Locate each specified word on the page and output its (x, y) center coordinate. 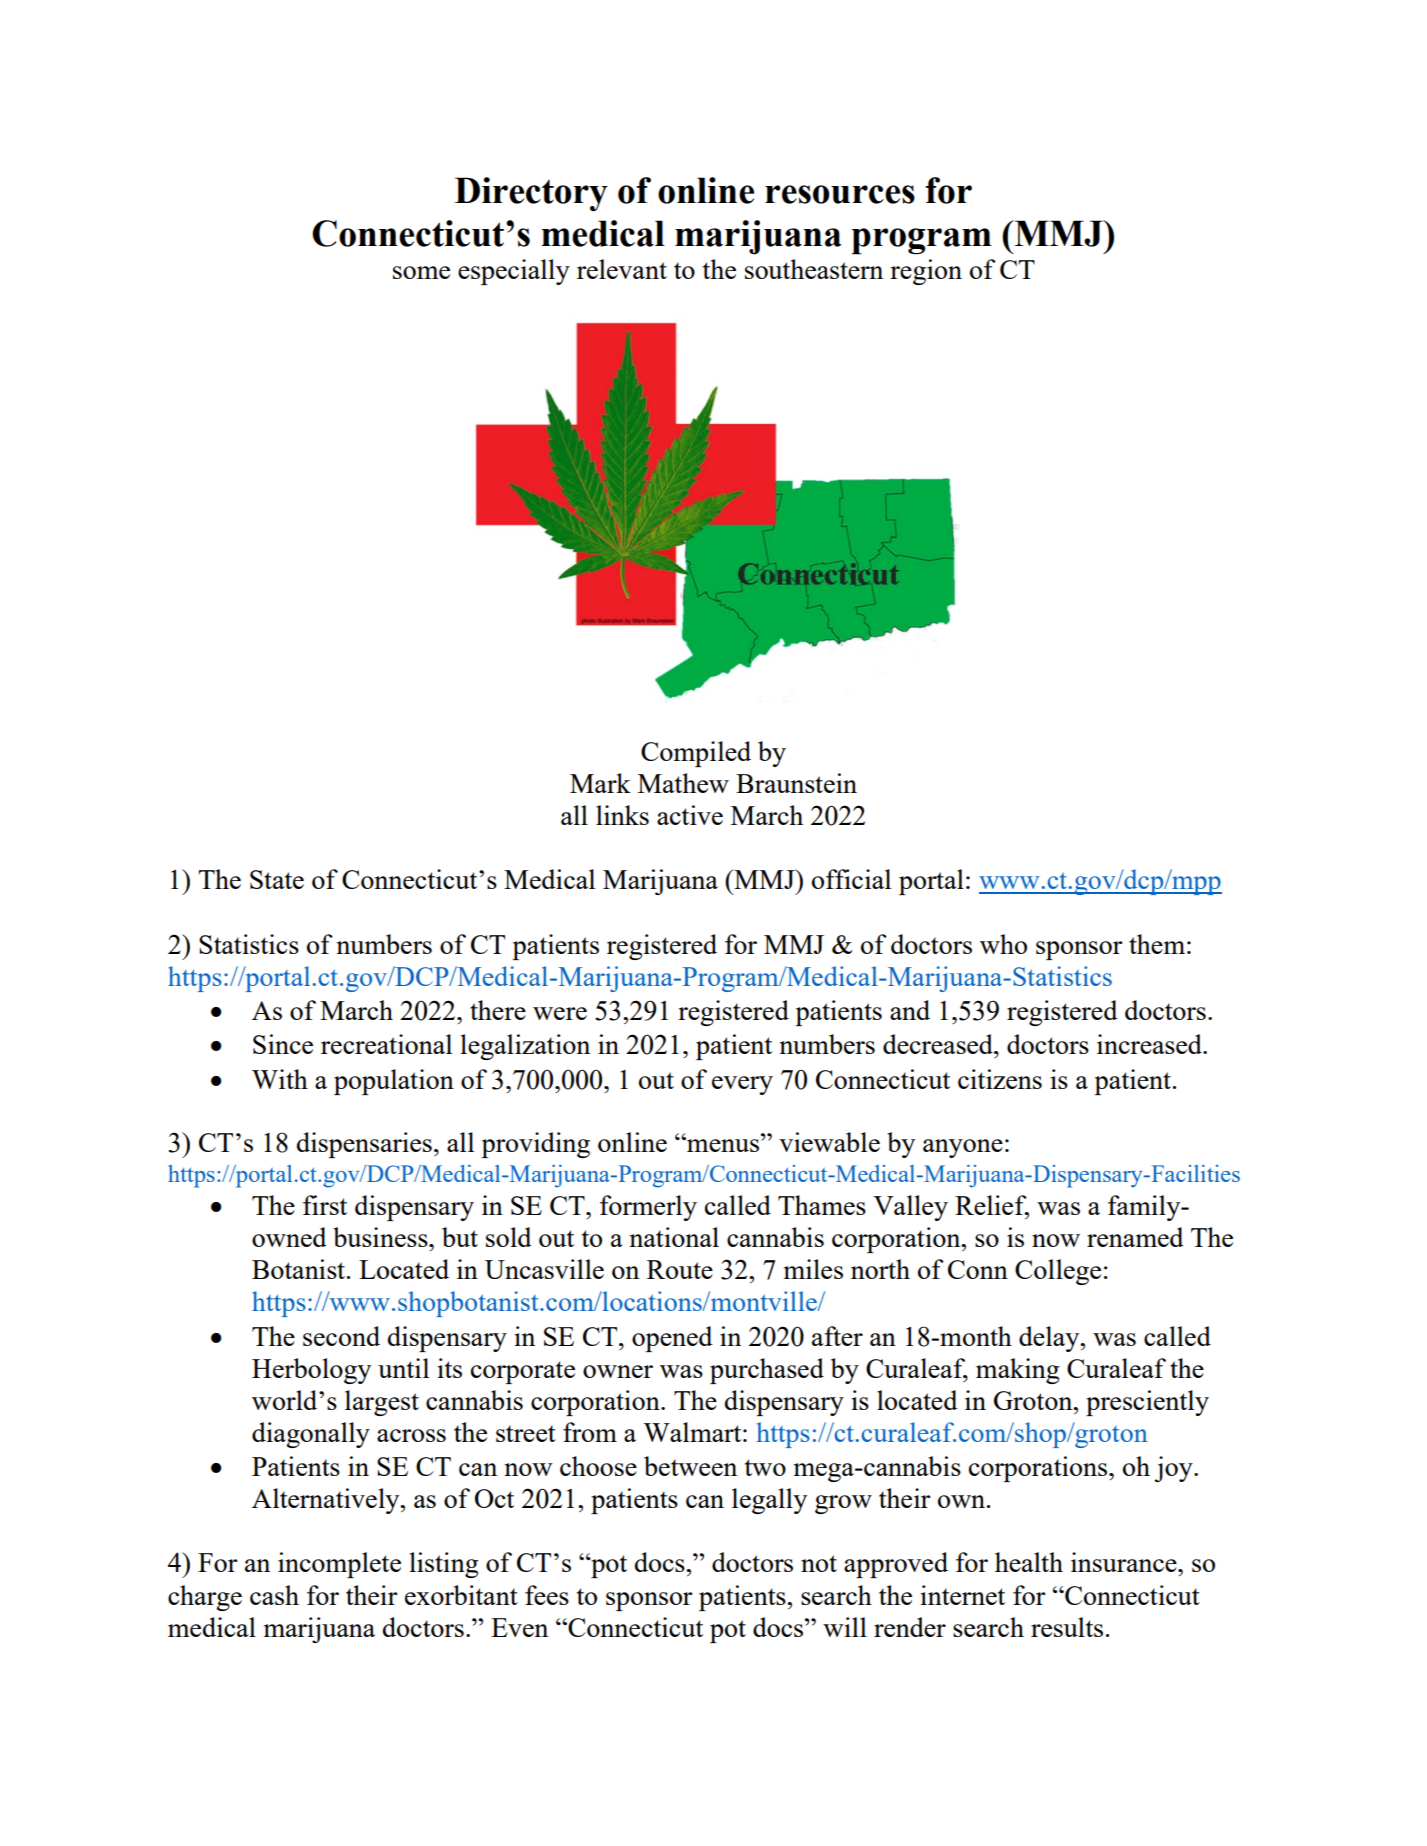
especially (514, 272)
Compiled (696, 754)
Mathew (683, 783)
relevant (622, 269)
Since (283, 1044)
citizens (1000, 1079)
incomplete (339, 1565)
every (742, 1085)
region (926, 272)
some (421, 272)
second (341, 1336)
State (277, 879)
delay (1050, 1339)
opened (672, 1339)
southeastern (814, 269)
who (1003, 944)
